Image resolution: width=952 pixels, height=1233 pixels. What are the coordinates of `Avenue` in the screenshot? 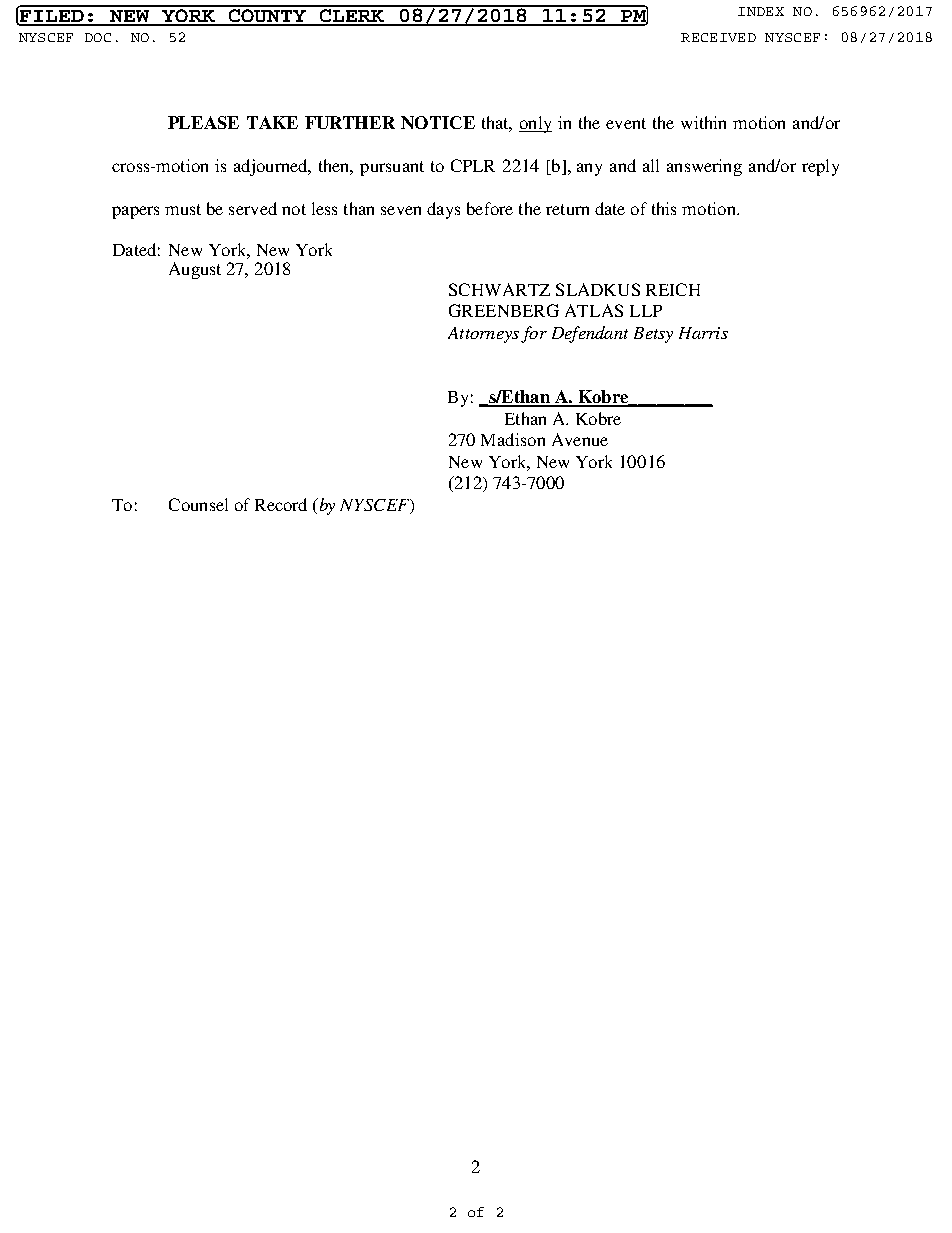 It's located at (580, 439).
